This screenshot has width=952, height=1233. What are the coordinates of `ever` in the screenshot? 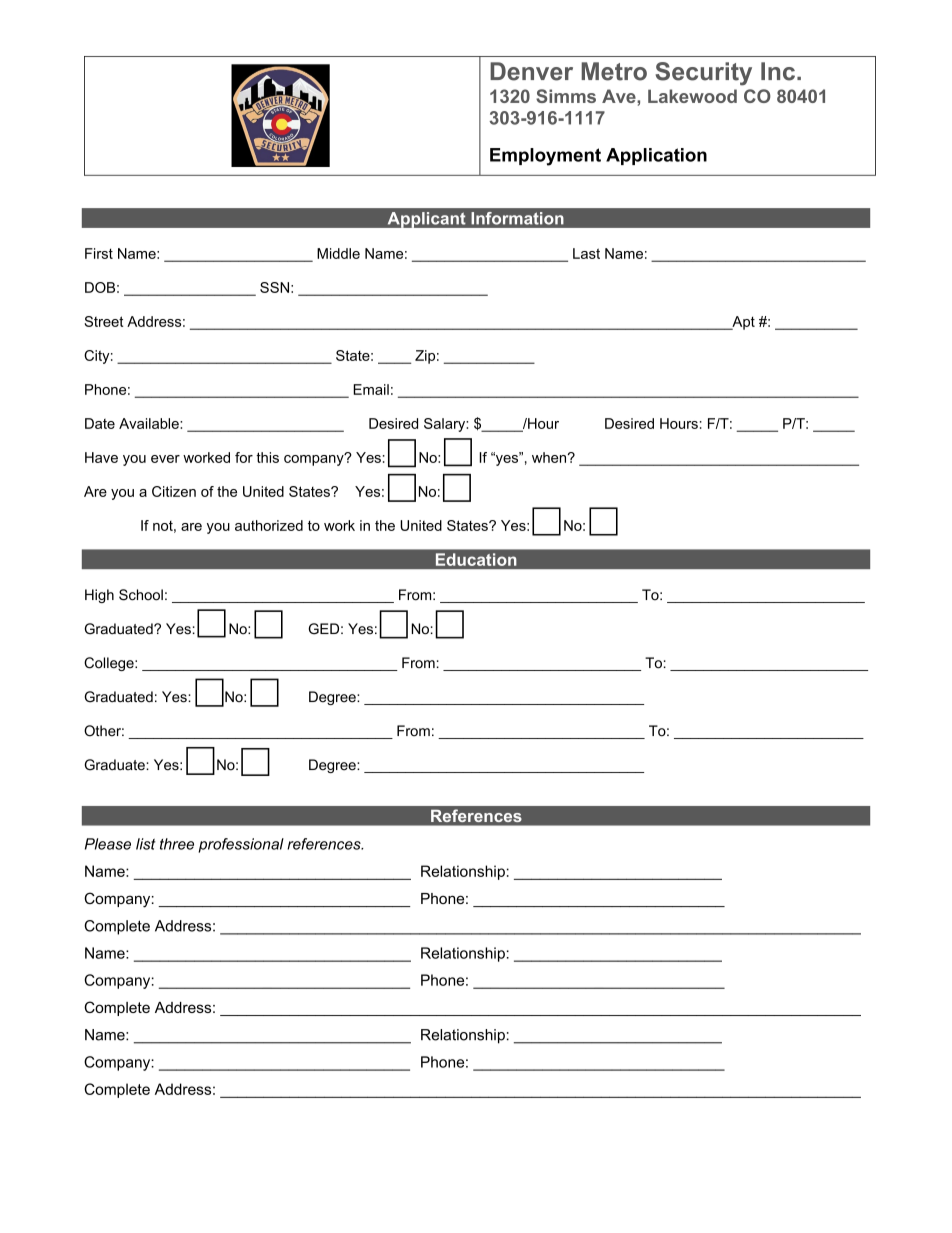 It's located at (165, 459).
